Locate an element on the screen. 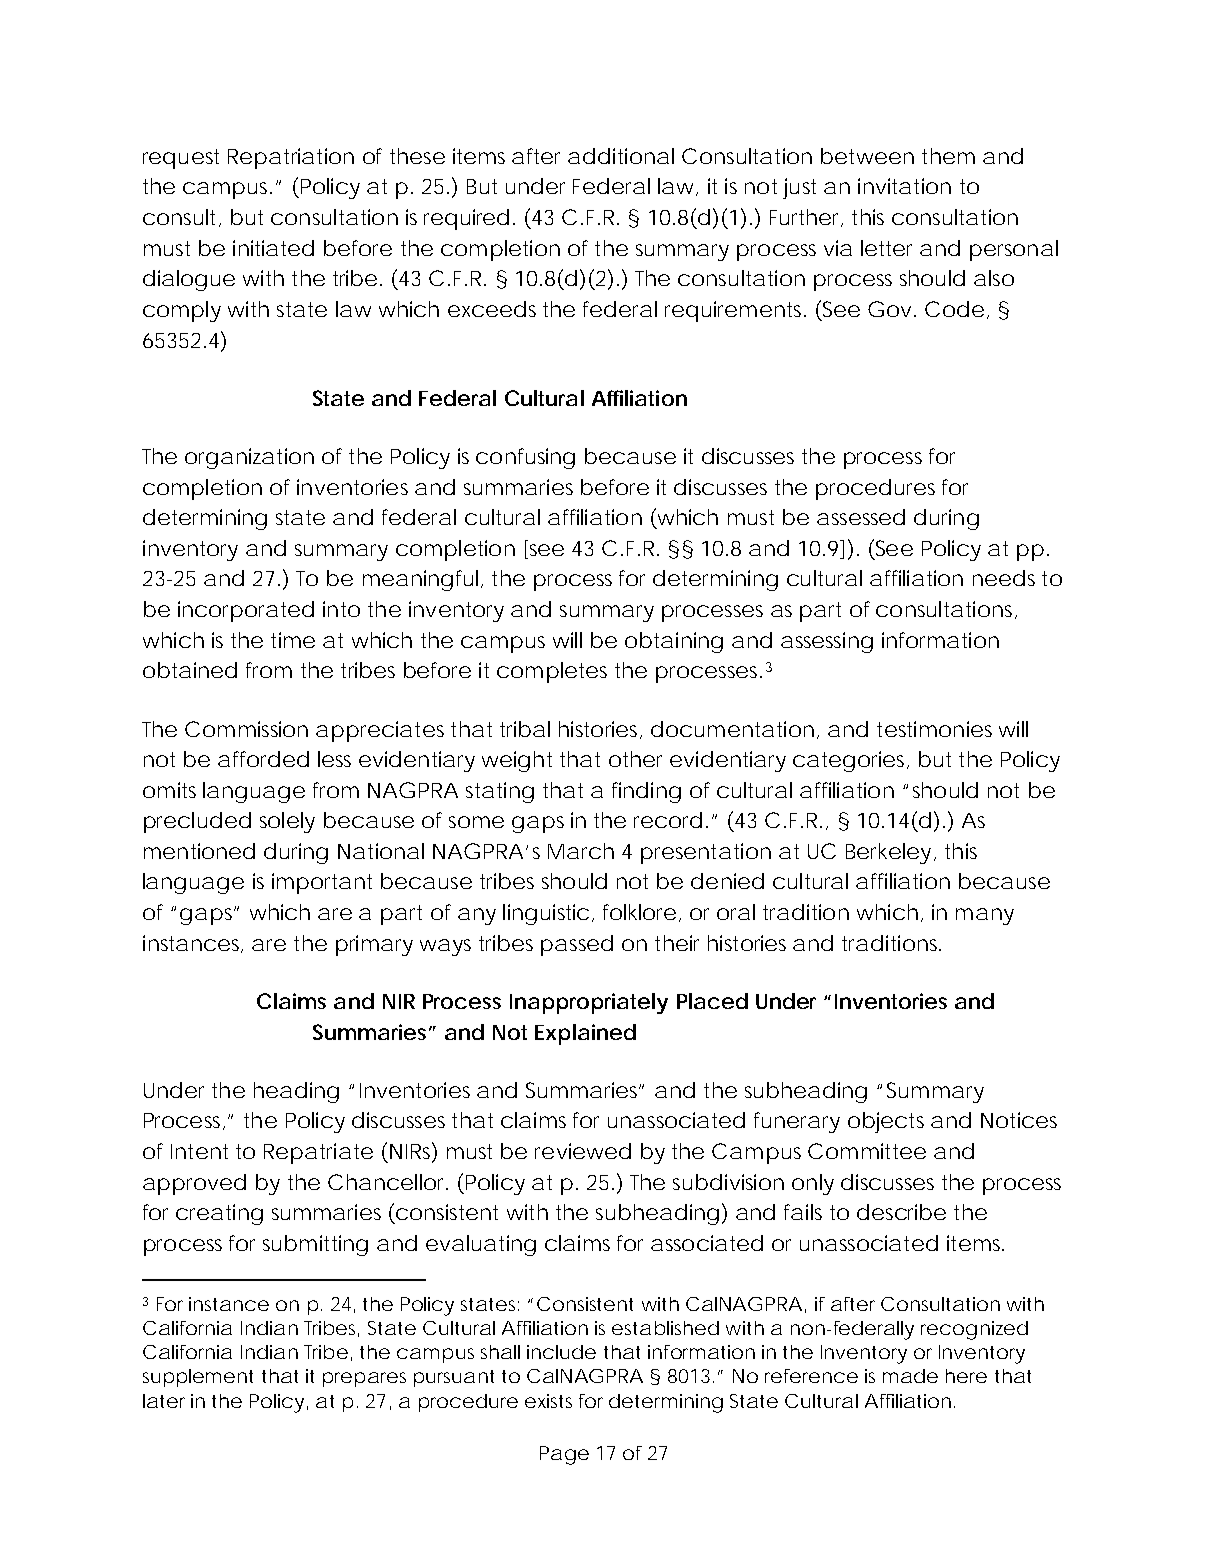 The height and width of the screenshot is (1563, 1207). exists is located at coordinates (548, 1401).
